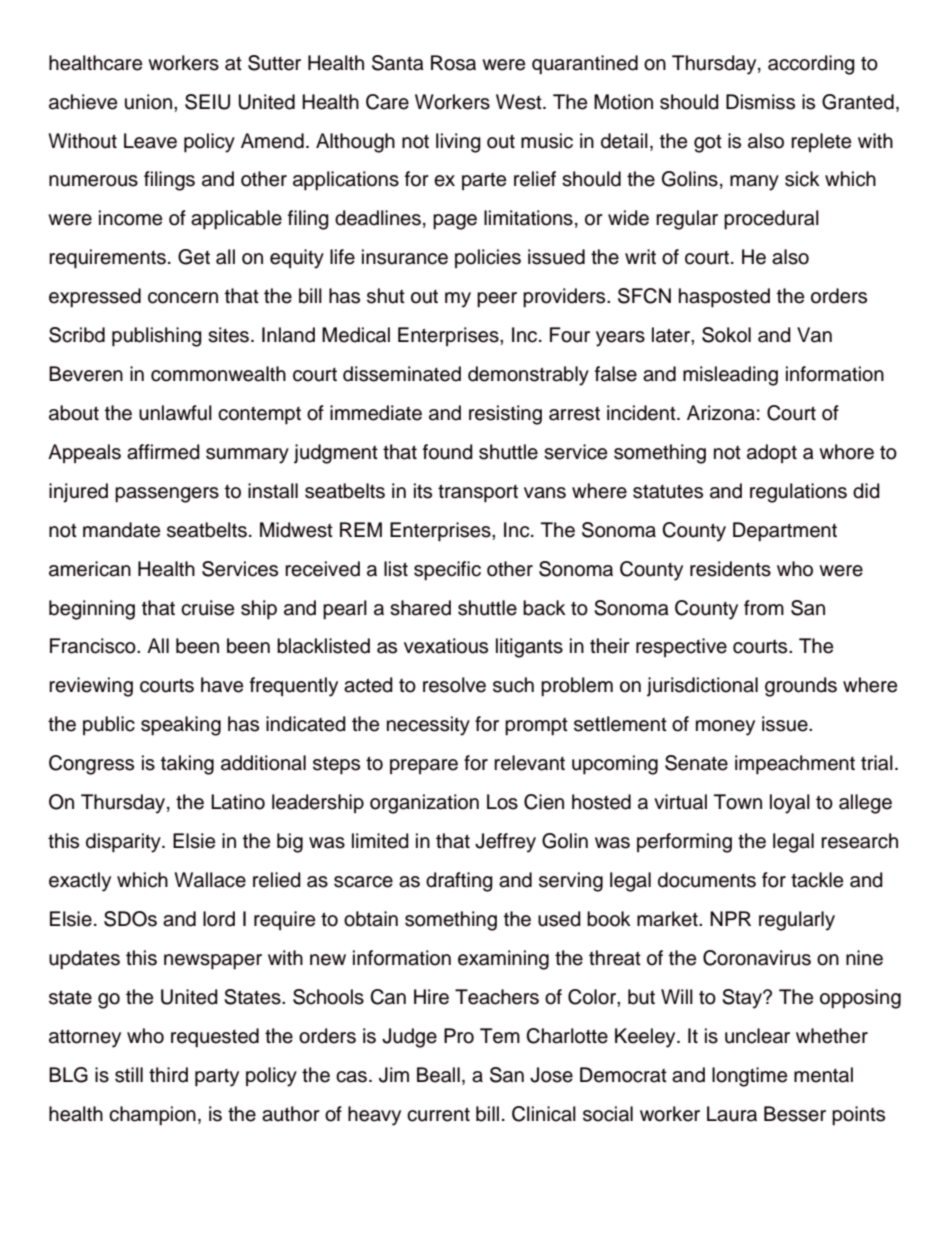 This screenshot has width=952, height=1233. Describe the element at coordinates (168, 1075) in the screenshot. I see `third` at that location.
